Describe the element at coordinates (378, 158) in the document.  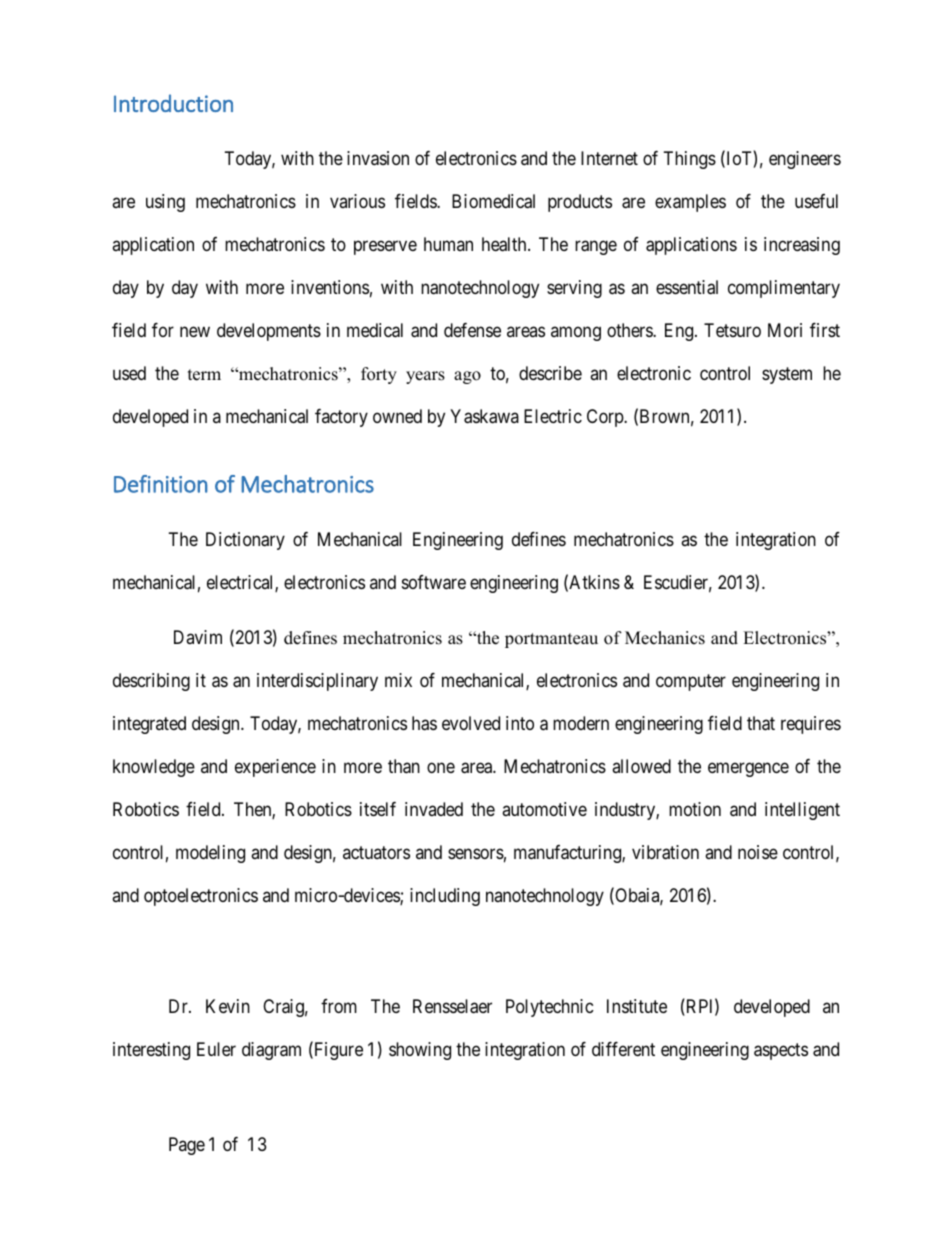
I see `invasion` at that location.
